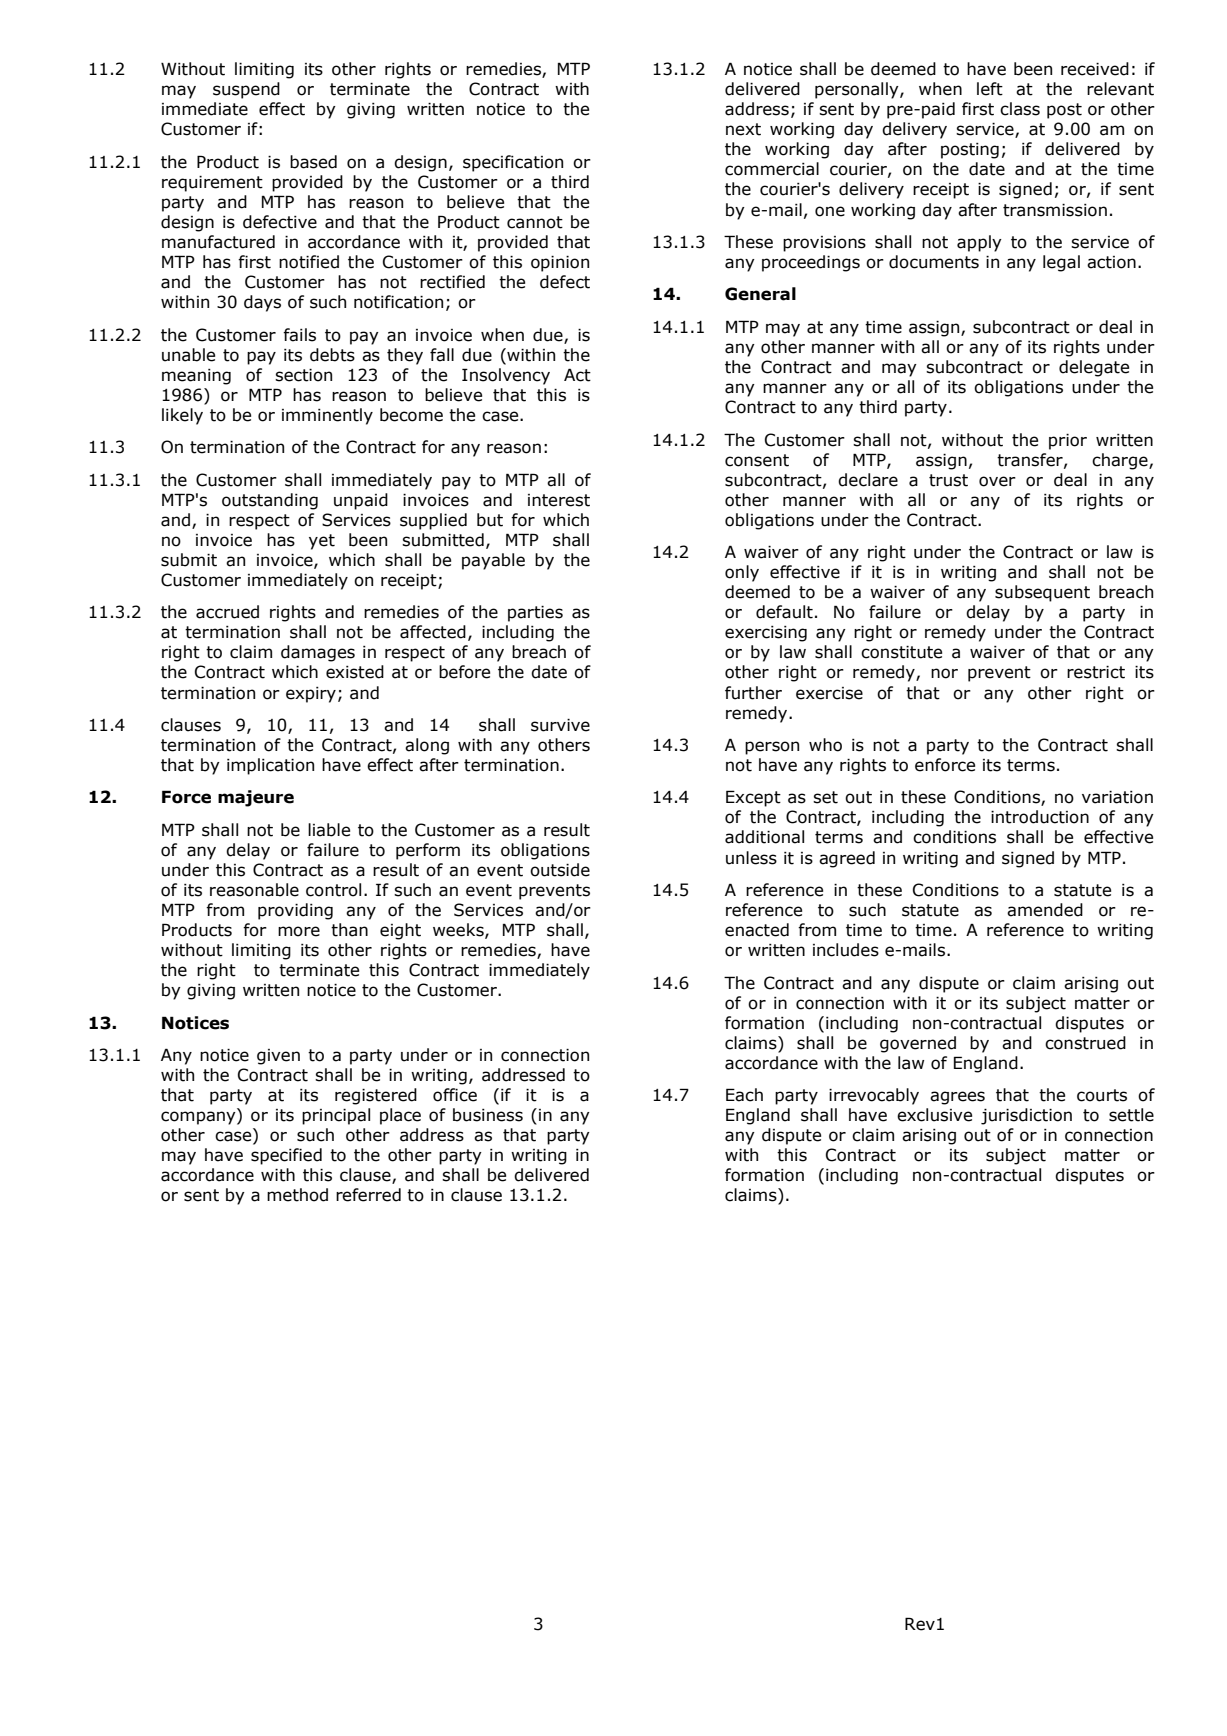 The width and height of the image is (1227, 1736). What do you see at coordinates (246, 90) in the image?
I see `suspend` at bounding box center [246, 90].
